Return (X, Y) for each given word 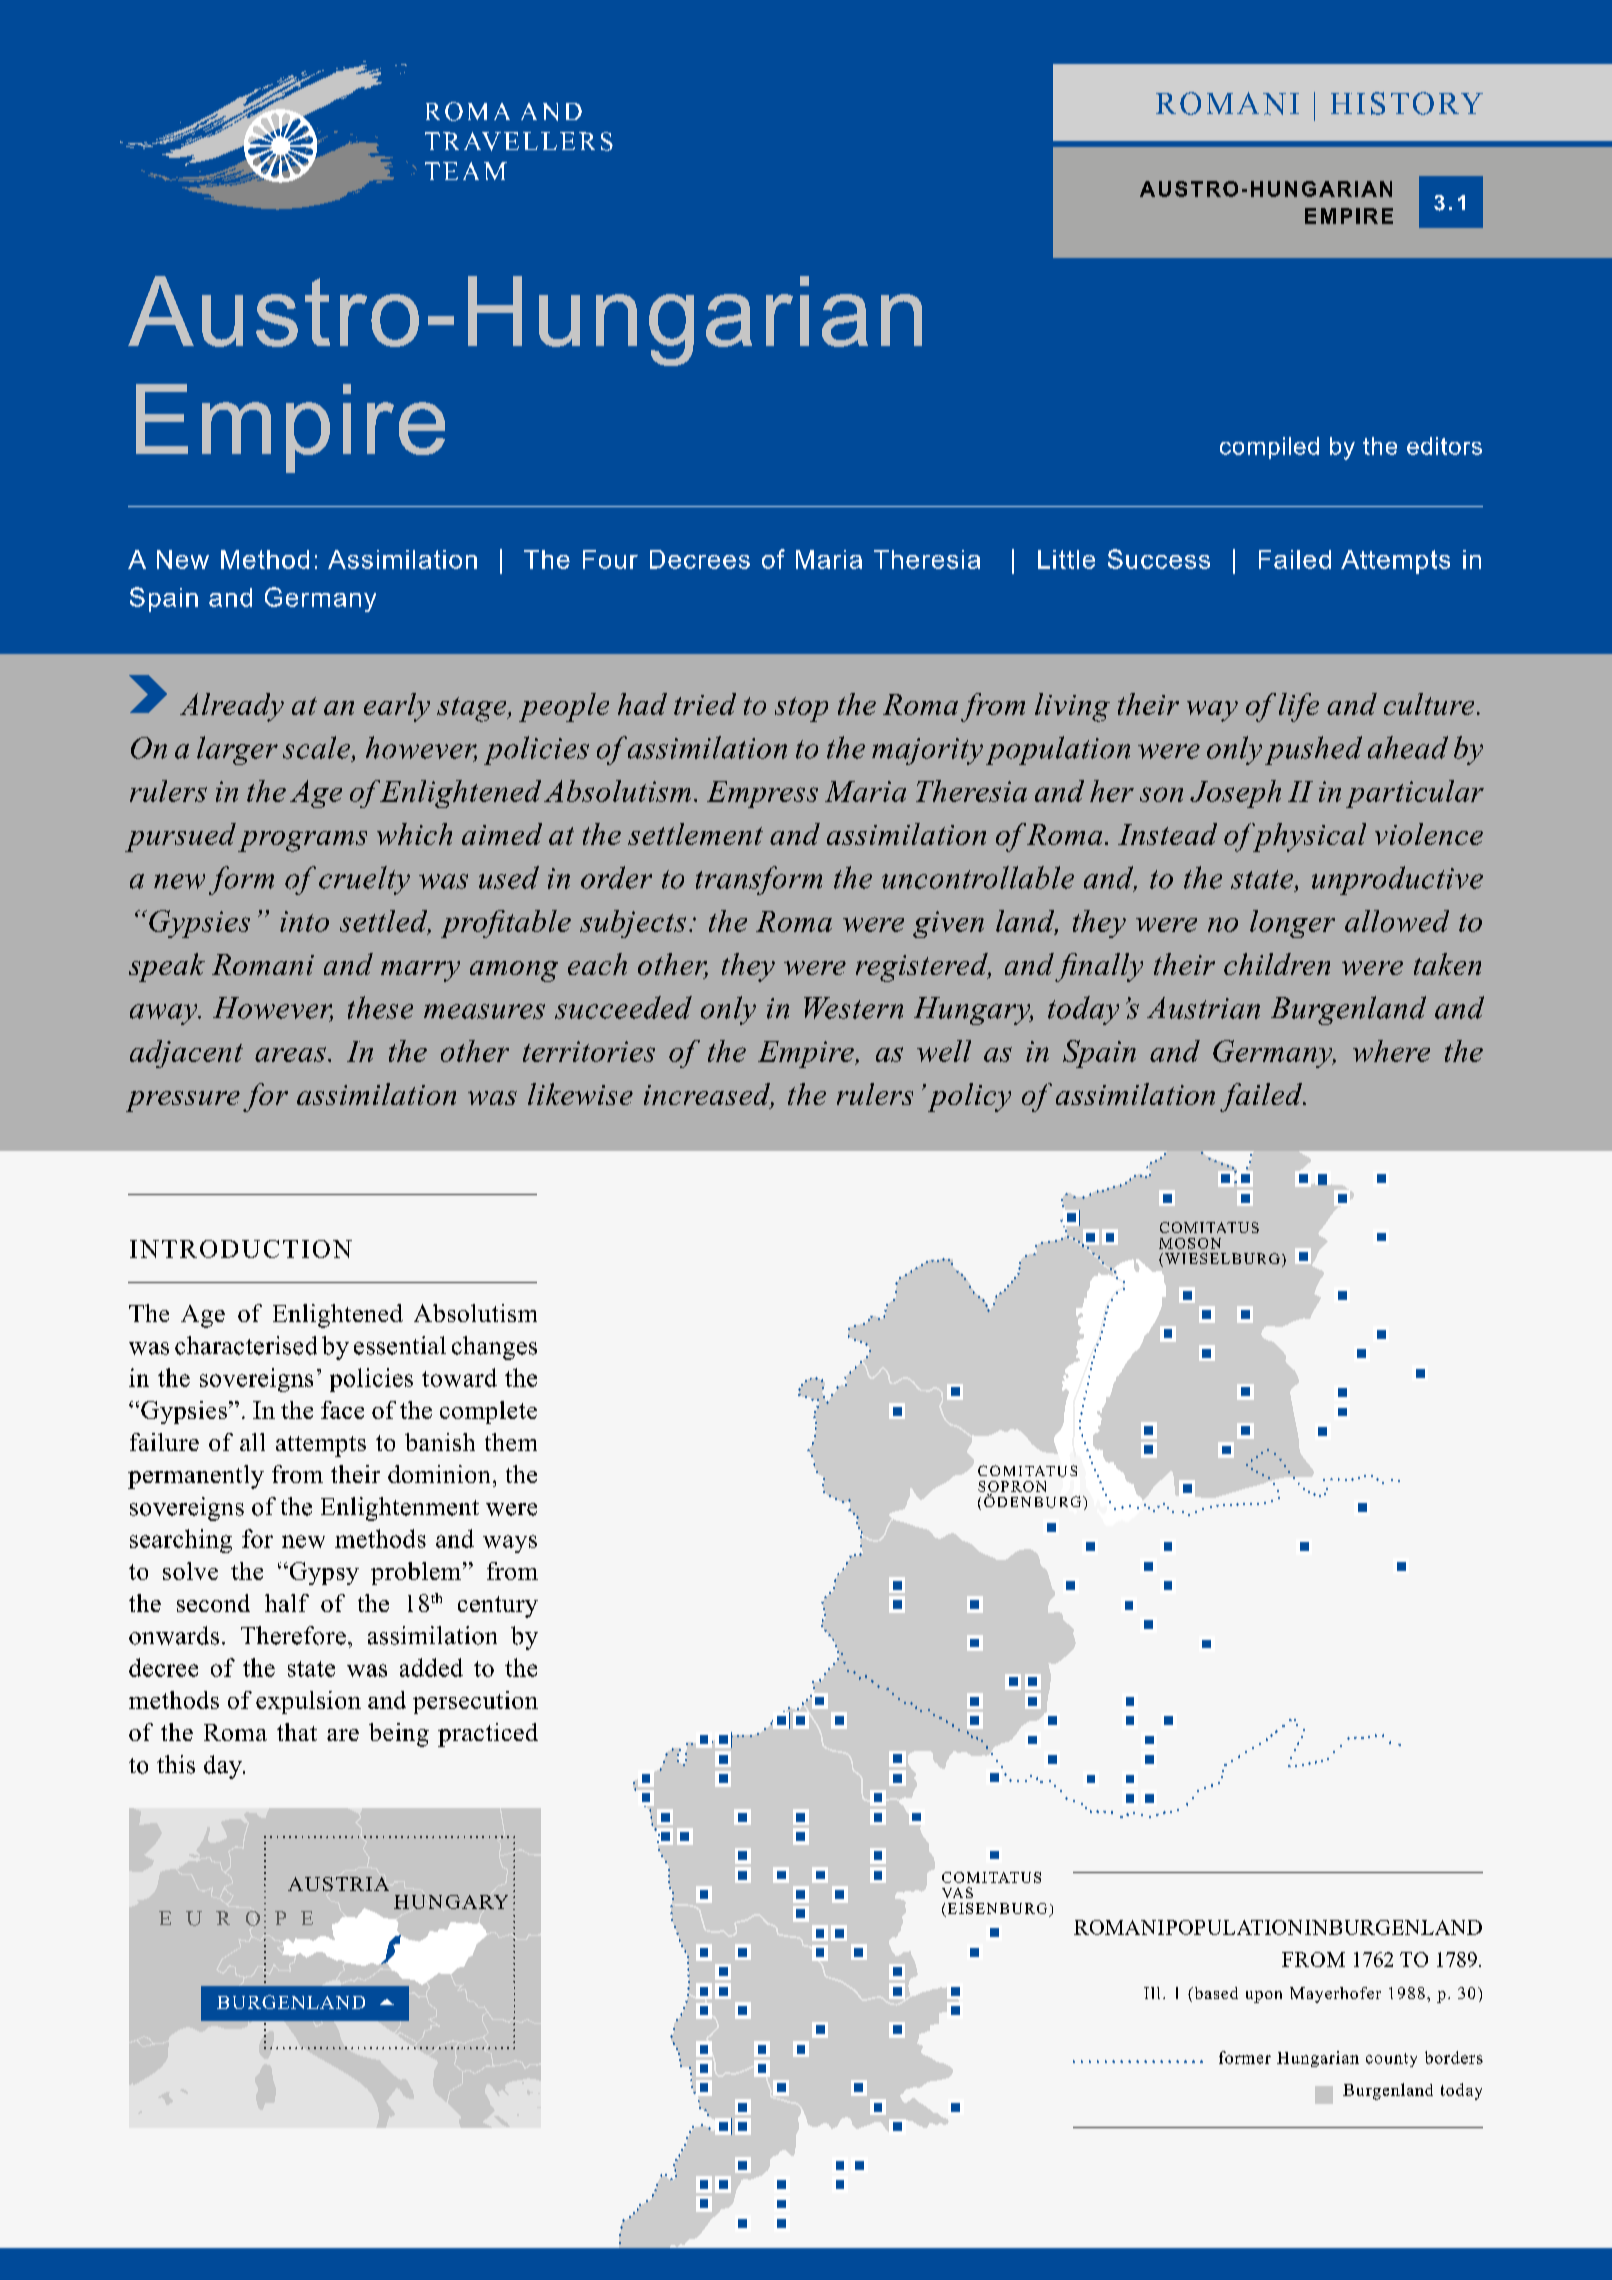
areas (290, 1054)
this (176, 1764)
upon (1264, 1997)
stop (801, 709)
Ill (1152, 1993)
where (1391, 1051)
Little (1066, 559)
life (1299, 707)
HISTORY (1407, 103)
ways (510, 1544)
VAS (957, 1892)
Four (610, 559)
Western (853, 1008)
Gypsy (323, 1573)
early (397, 707)
